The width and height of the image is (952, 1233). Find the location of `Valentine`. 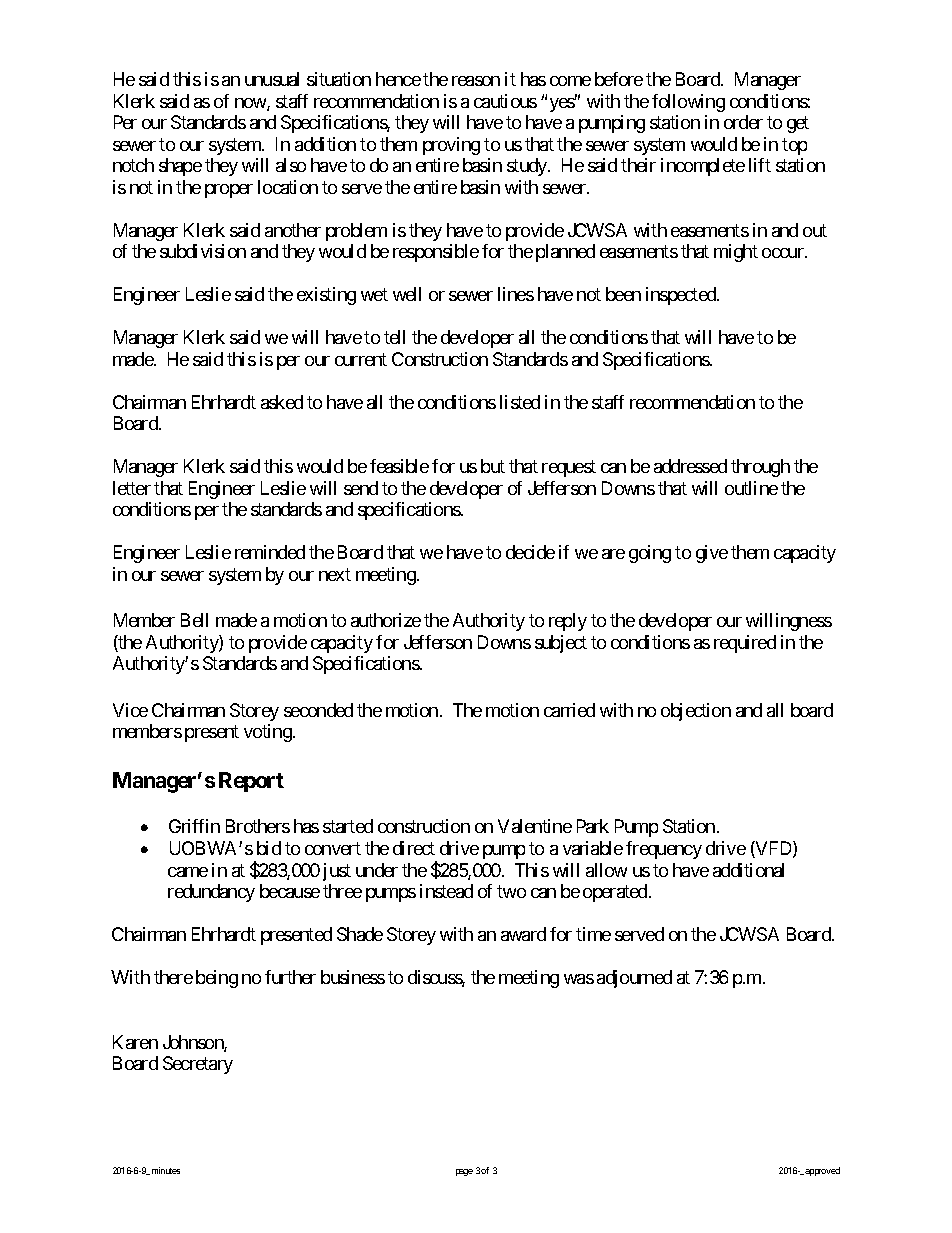

Valentine is located at coordinates (535, 826).
